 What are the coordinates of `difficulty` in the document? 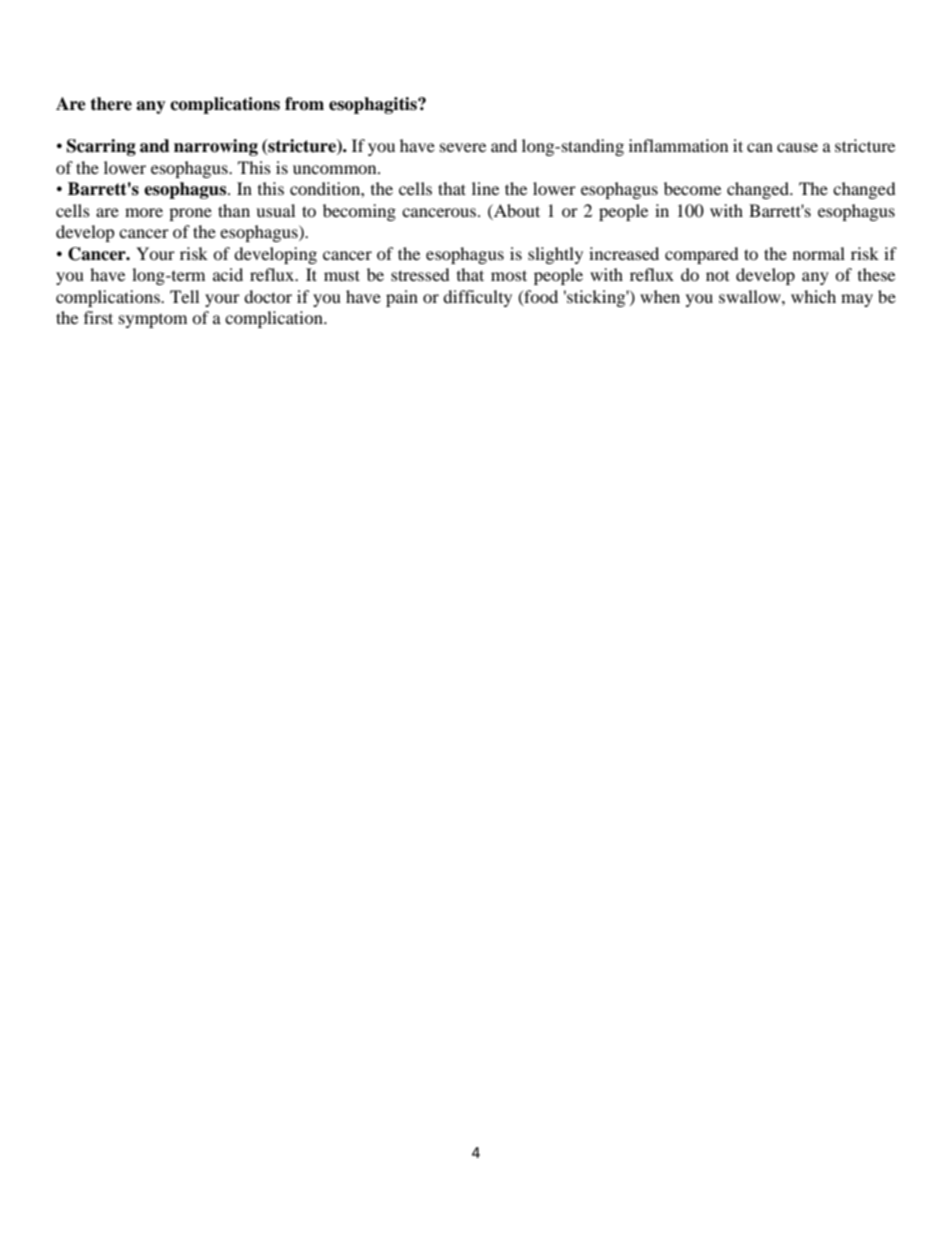 It's located at (477, 298).
